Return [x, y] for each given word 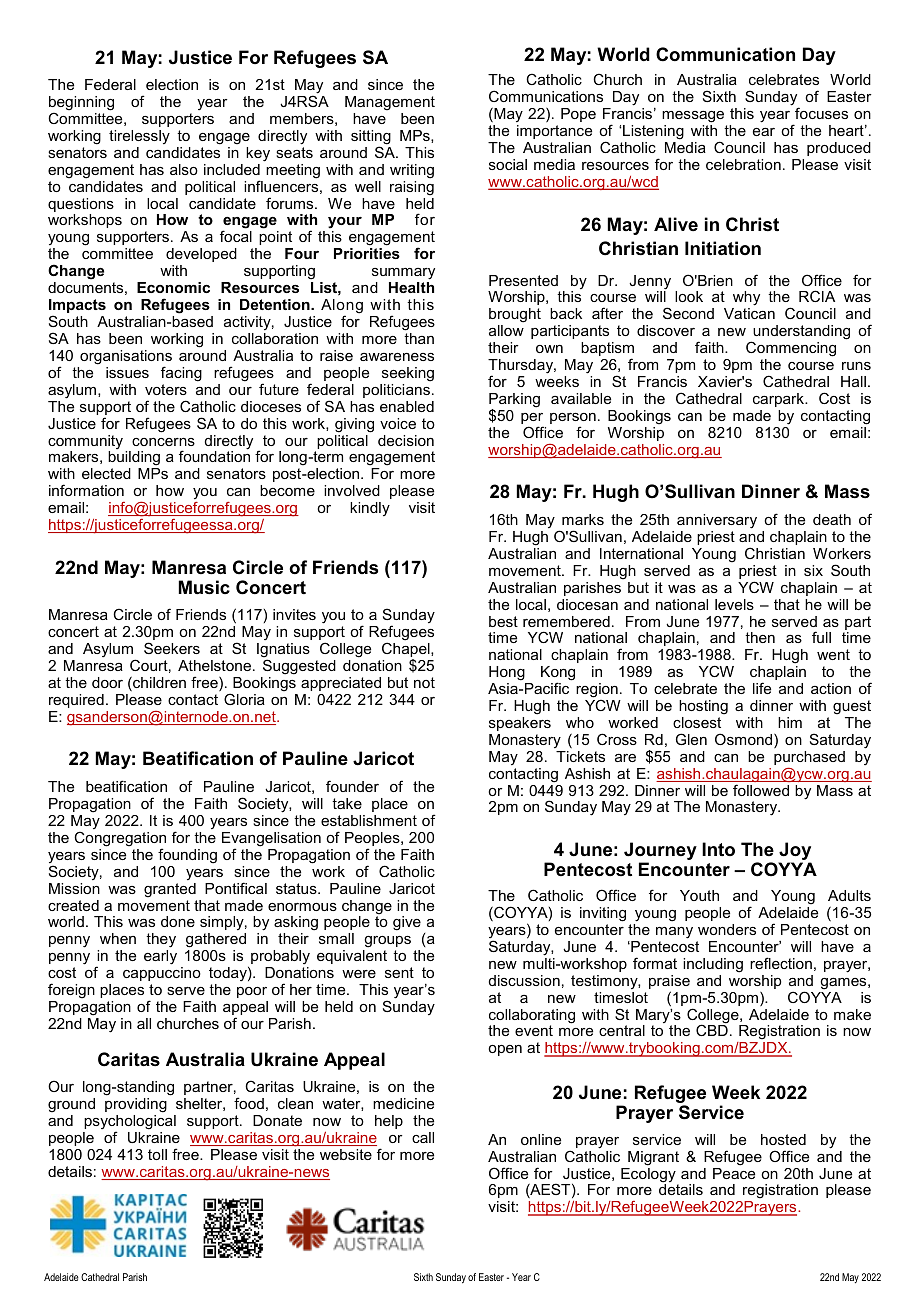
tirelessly [139, 137]
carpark [780, 400]
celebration [743, 164]
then [760, 637]
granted [170, 890]
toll [157, 1154]
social [508, 164]
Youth [699, 895]
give [407, 923]
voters [166, 389]
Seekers [172, 648]
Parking [514, 401]
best [503, 621]
